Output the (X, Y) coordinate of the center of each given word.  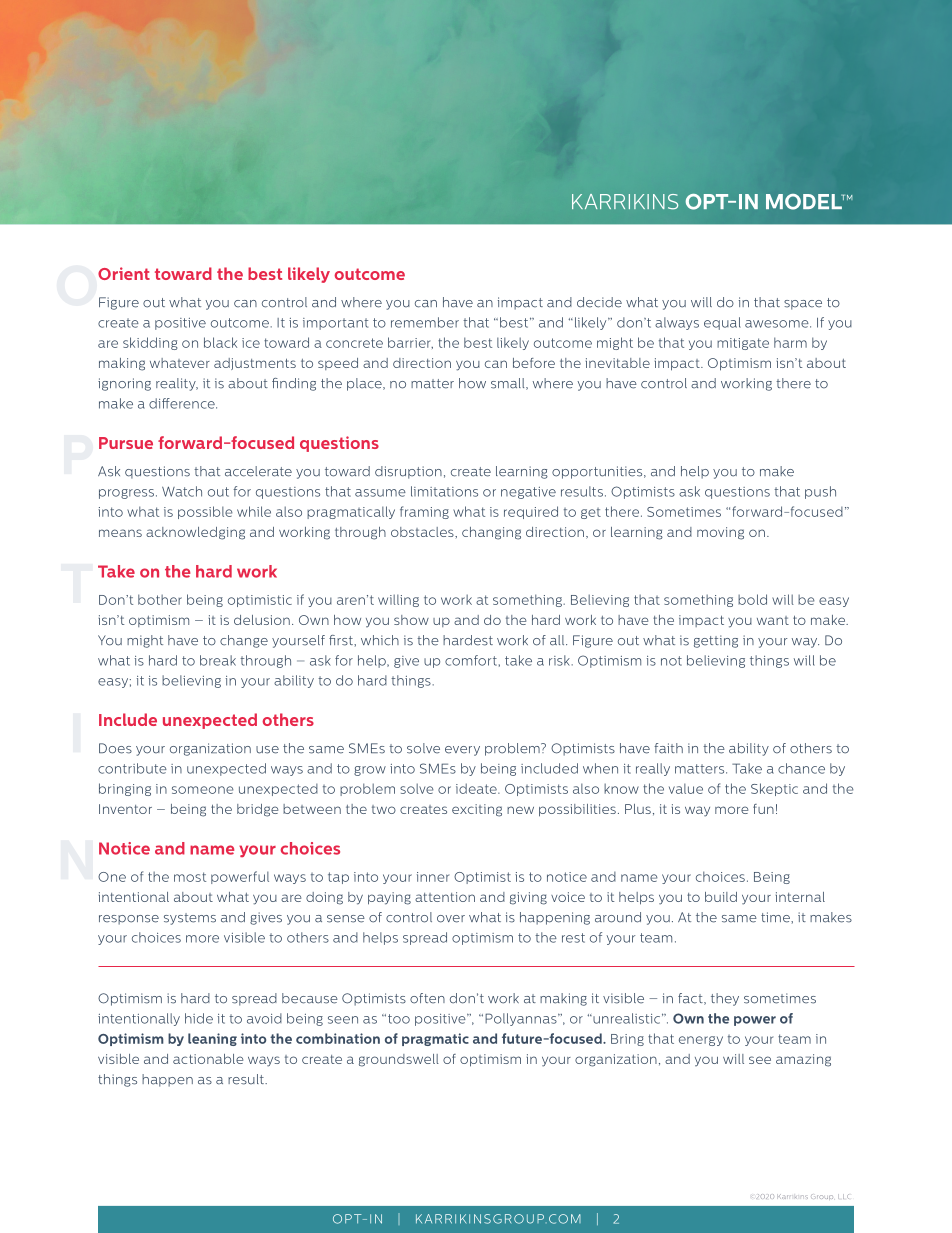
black (220, 342)
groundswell (399, 1060)
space (803, 305)
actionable (208, 1059)
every (462, 751)
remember (425, 322)
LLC (843, 1196)
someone (203, 790)
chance (801, 768)
